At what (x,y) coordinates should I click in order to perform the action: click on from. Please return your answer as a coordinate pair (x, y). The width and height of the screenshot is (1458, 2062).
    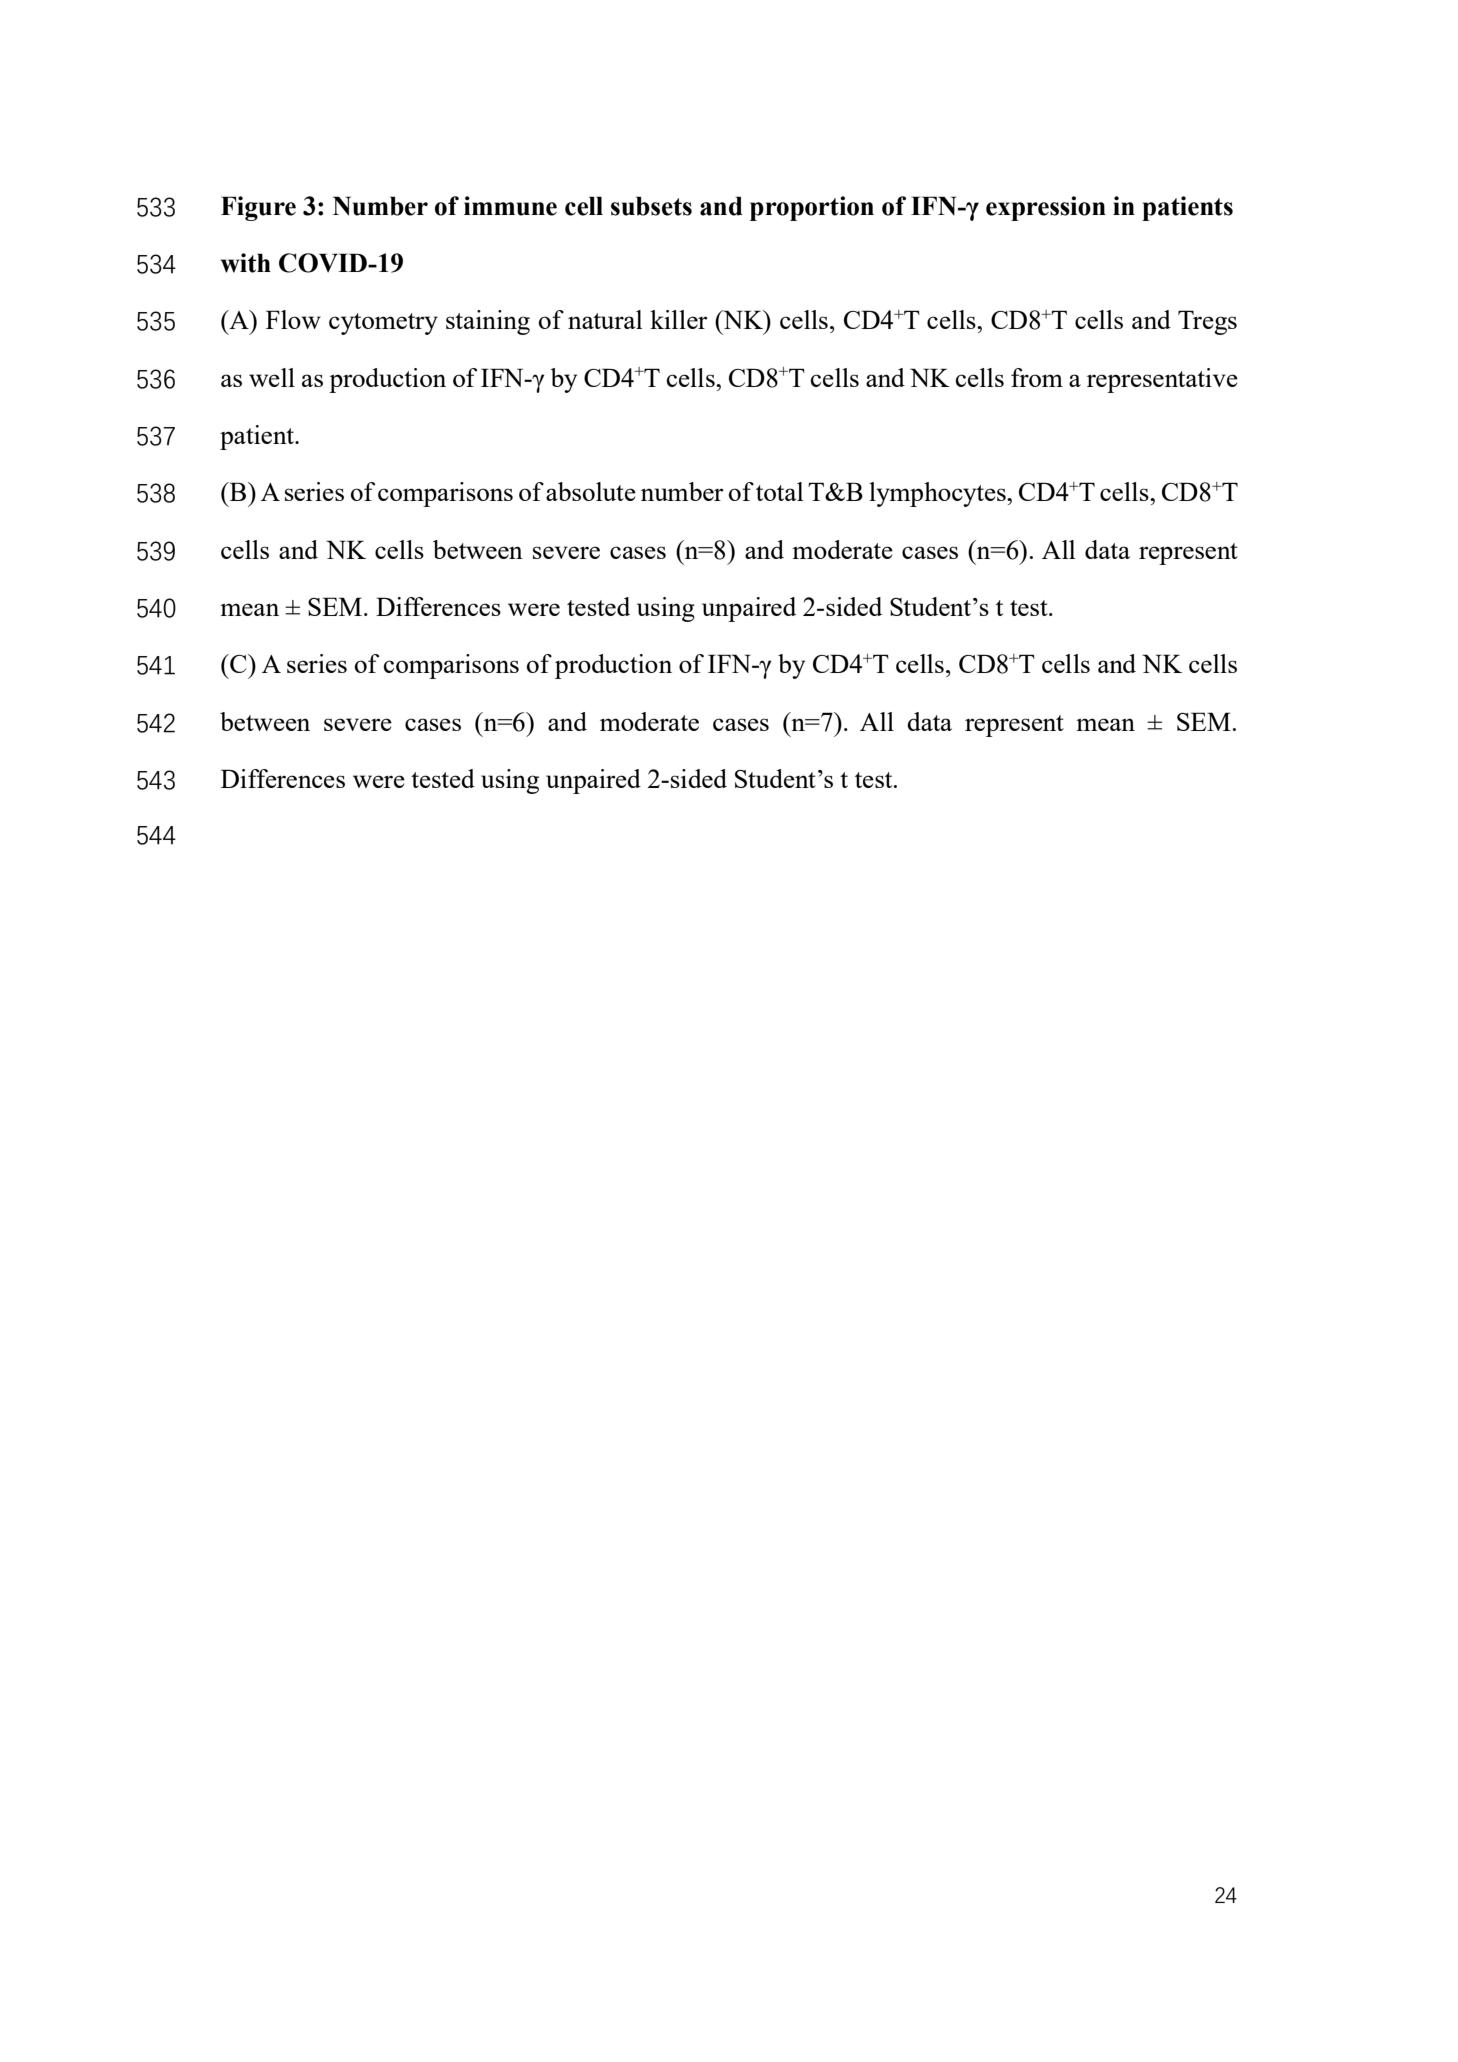
    Looking at the image, I should click on (1037, 377).
